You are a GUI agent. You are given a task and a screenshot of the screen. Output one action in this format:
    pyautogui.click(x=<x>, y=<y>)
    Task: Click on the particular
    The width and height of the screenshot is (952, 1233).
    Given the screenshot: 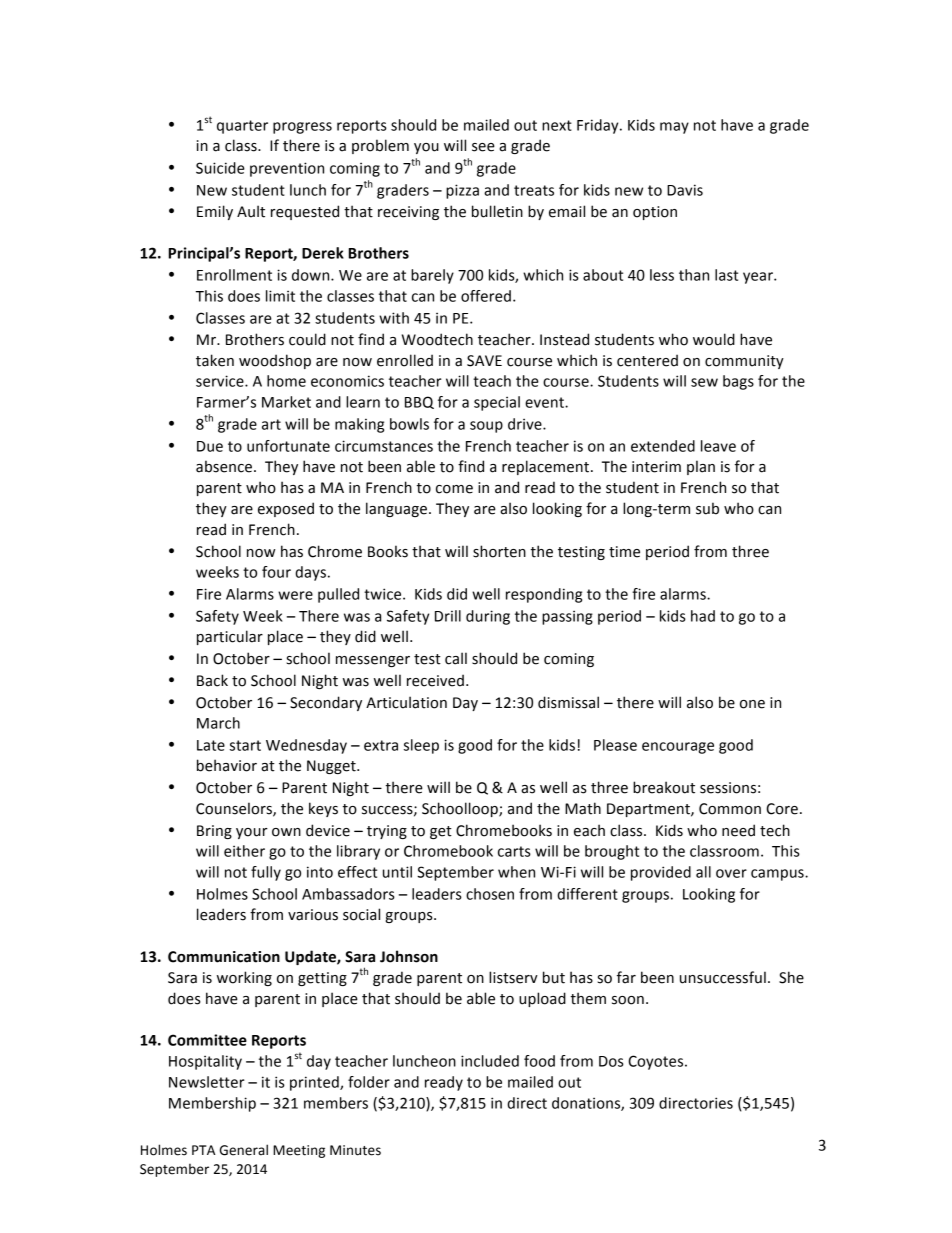 What is the action you would take?
    pyautogui.click(x=230, y=637)
